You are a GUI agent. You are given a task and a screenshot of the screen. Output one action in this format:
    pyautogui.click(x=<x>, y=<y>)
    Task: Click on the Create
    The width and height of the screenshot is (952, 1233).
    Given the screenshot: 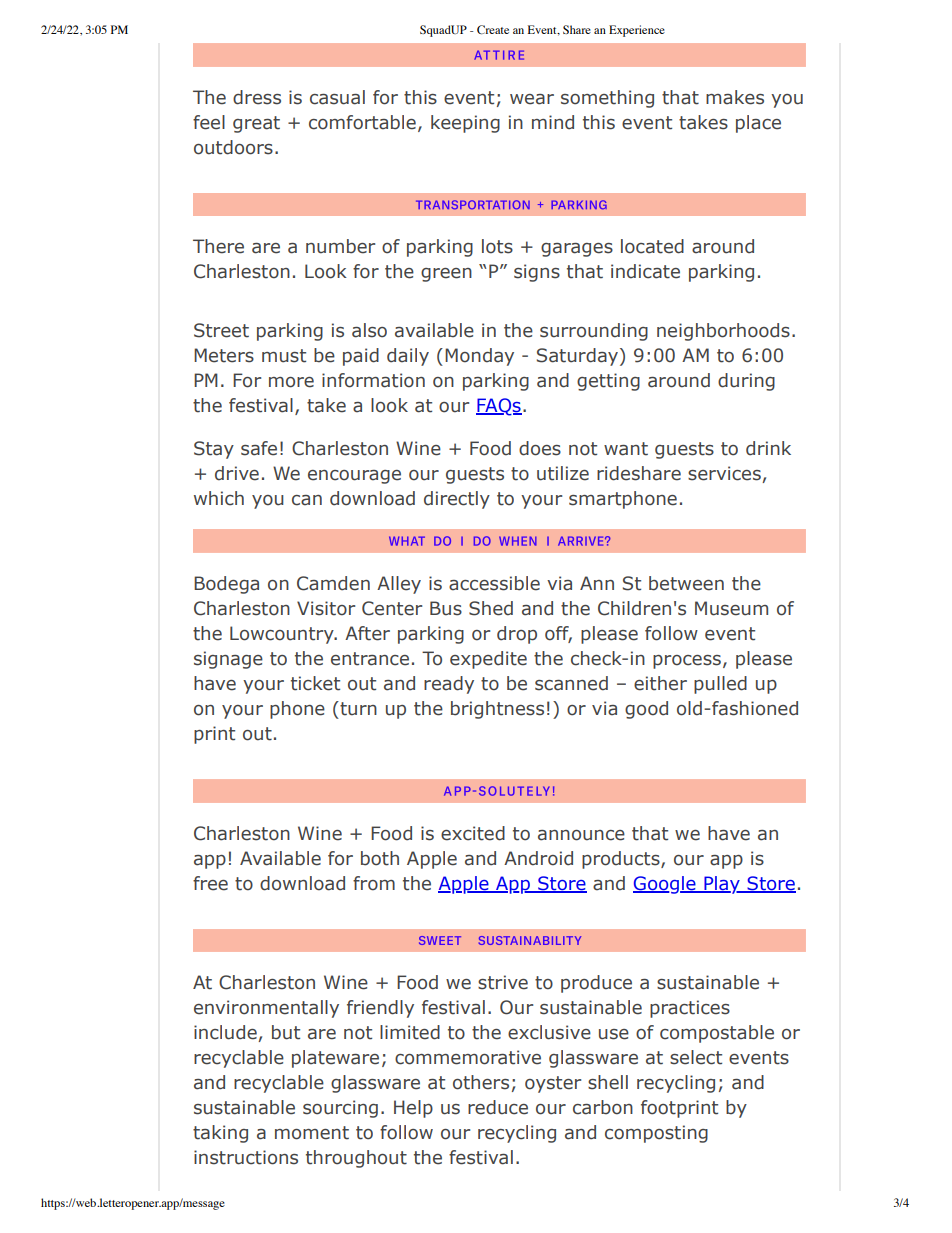 What is the action you would take?
    pyautogui.click(x=493, y=29)
